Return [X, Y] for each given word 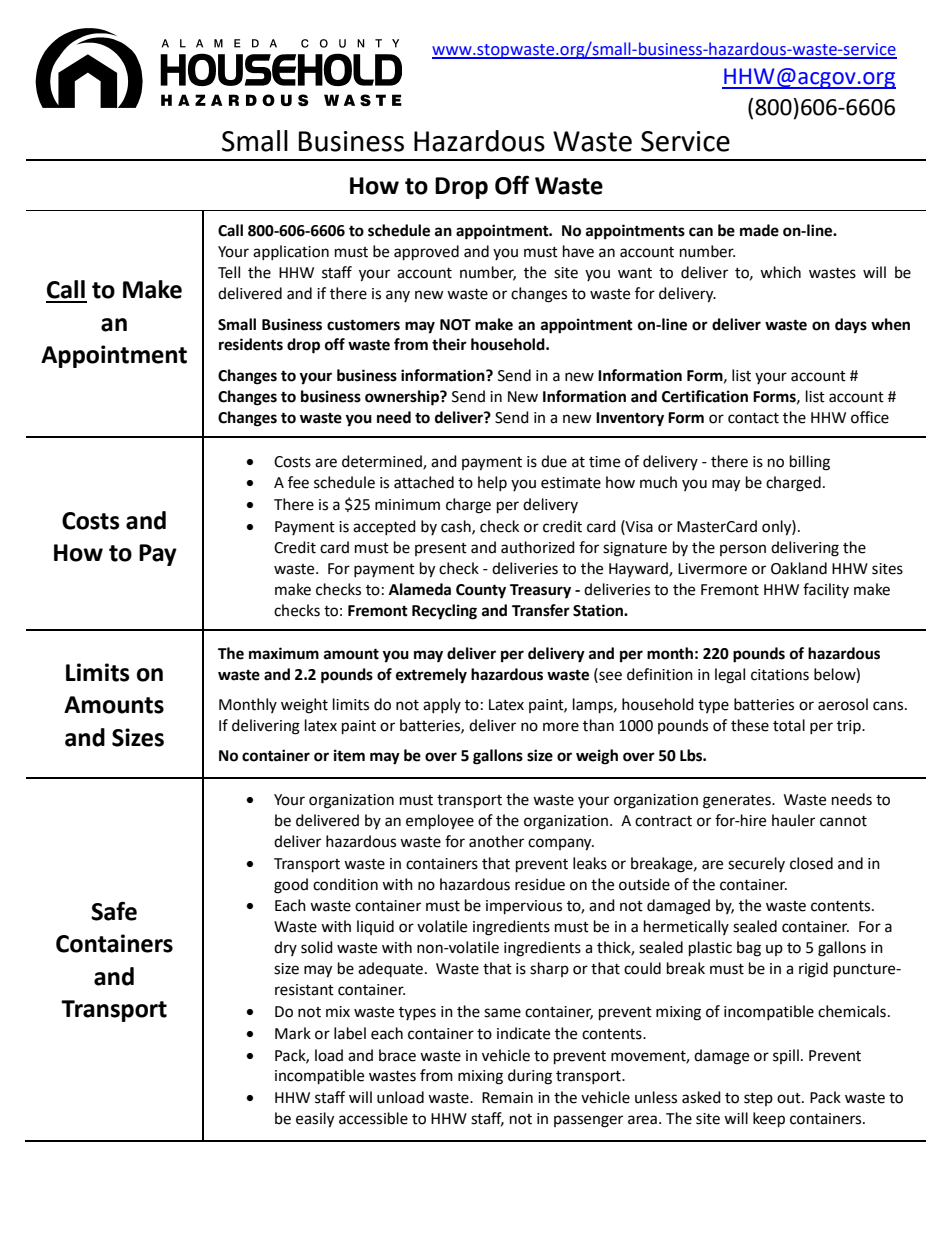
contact [753, 418]
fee [298, 482]
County [481, 591]
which [780, 272]
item [349, 755]
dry [285, 948]
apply [442, 705]
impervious [524, 907]
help [492, 483]
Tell [229, 272]
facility [826, 590]
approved [426, 253]
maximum [284, 653]
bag [749, 949]
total [789, 725]
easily [315, 1120]
